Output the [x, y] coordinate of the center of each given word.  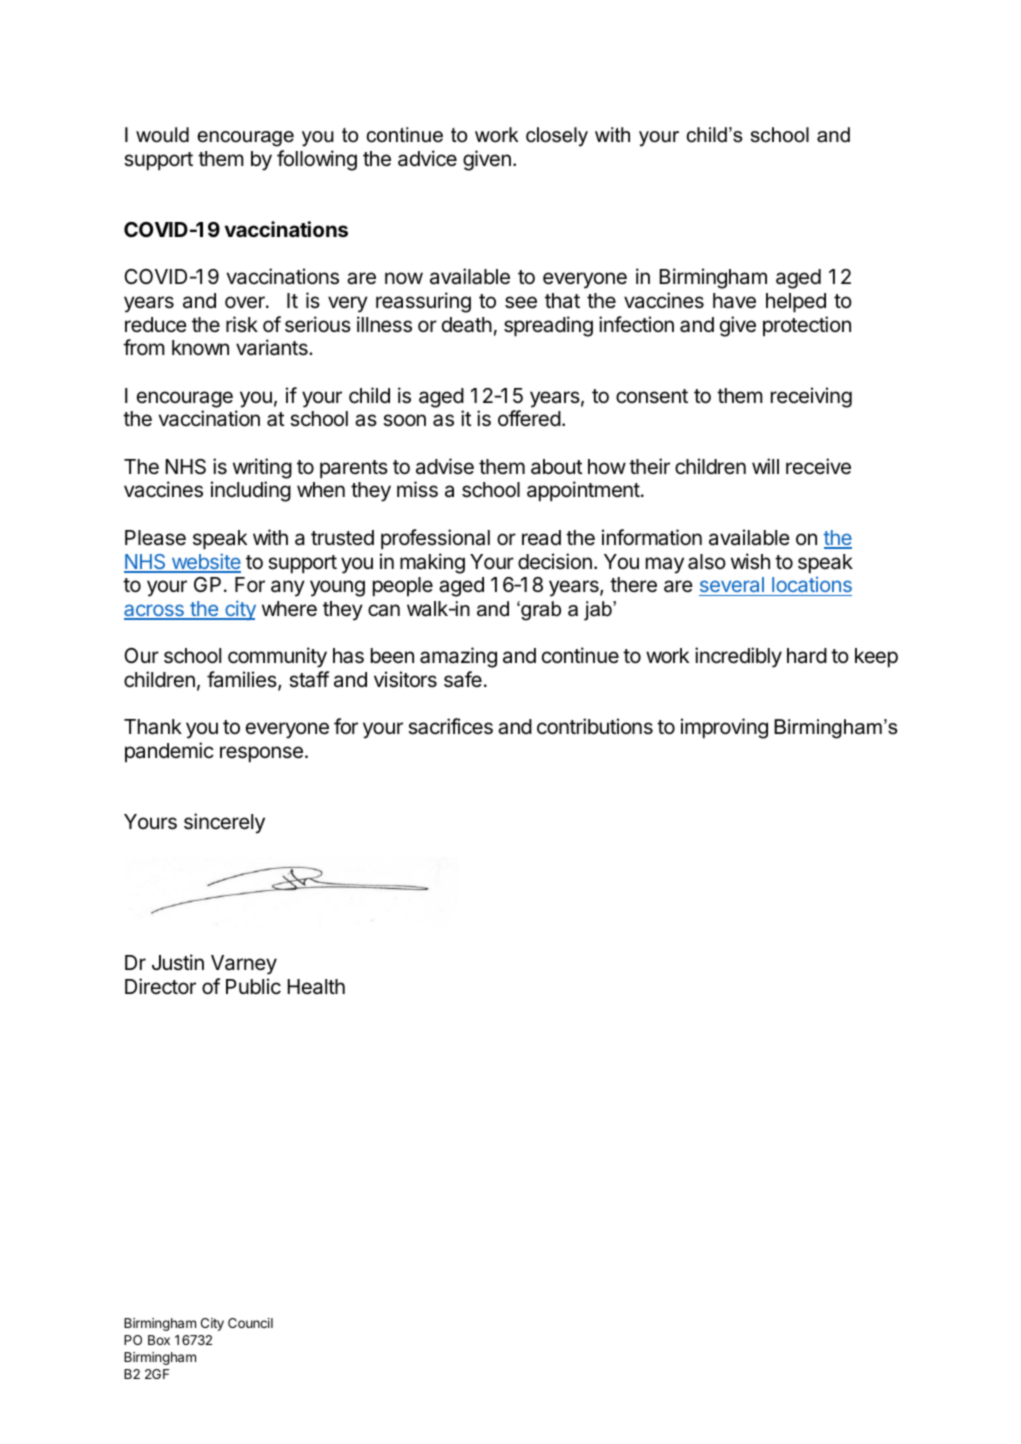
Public [253, 986]
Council [250, 1323]
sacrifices [450, 726]
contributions [595, 726]
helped [796, 303]
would [162, 135]
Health [316, 987]
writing [262, 468]
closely [557, 137]
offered [529, 418]
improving [724, 728]
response [261, 754]
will [765, 466]
